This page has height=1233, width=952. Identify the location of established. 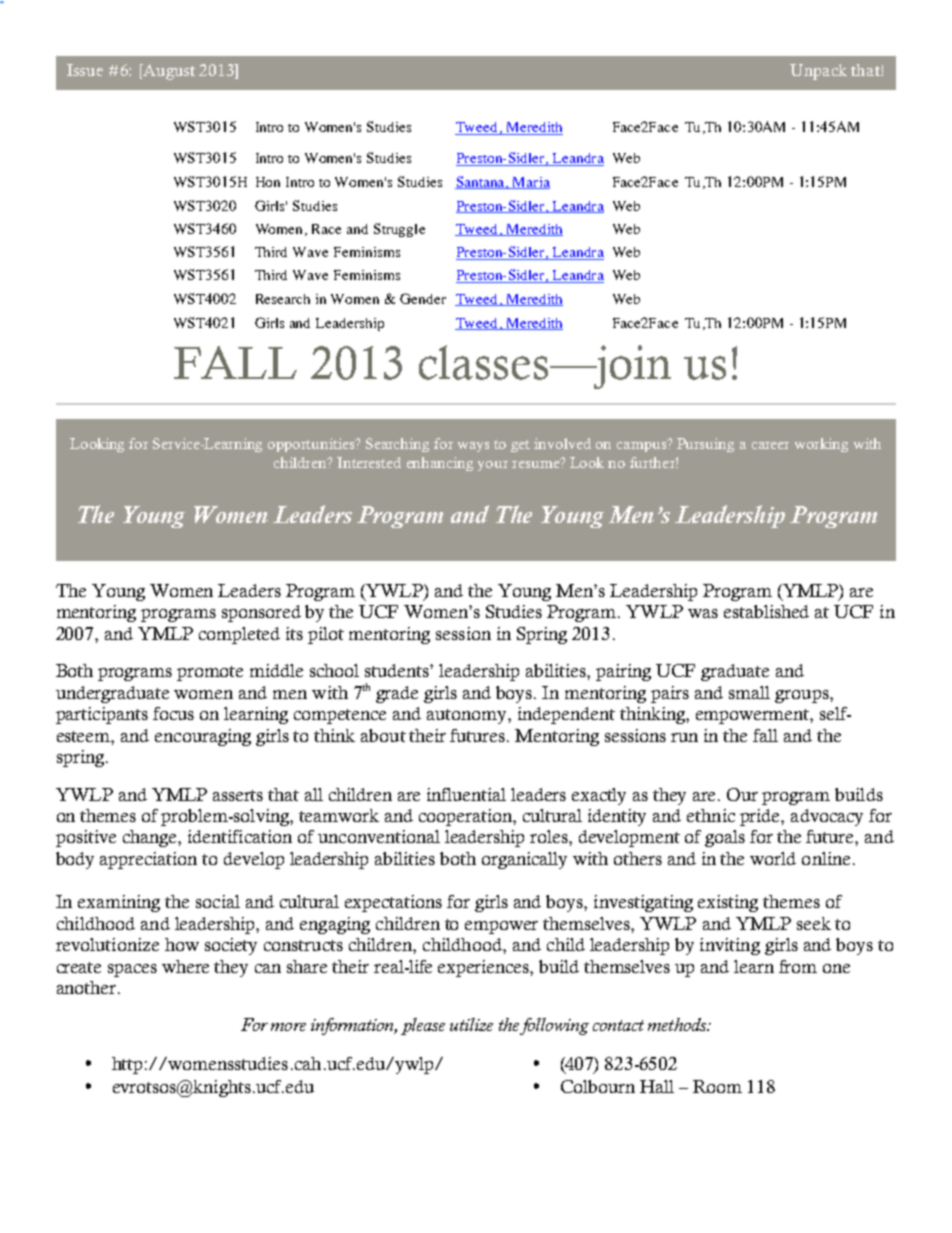
(766, 611).
